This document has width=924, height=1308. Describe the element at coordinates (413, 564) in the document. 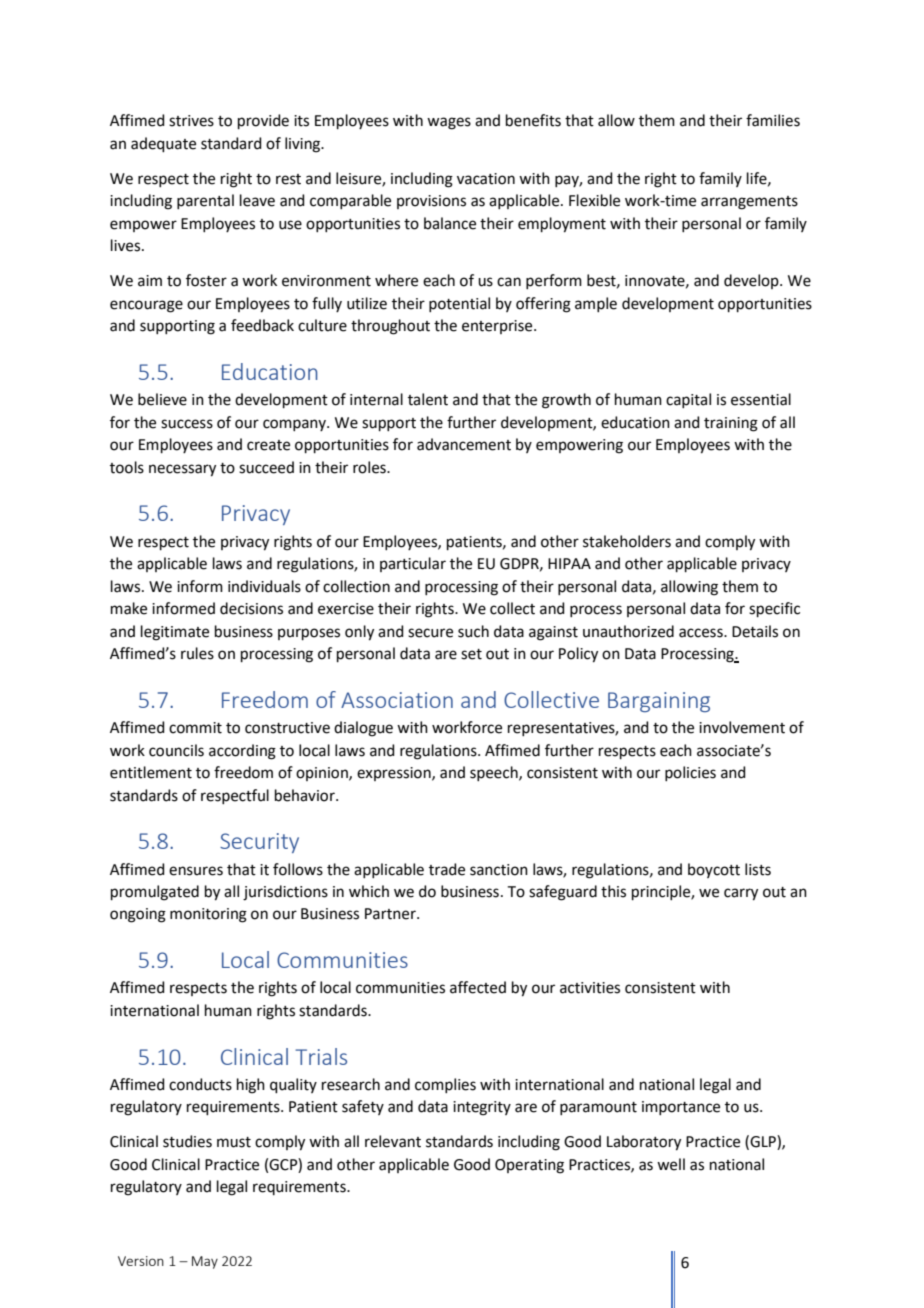

I see `particular` at that location.
